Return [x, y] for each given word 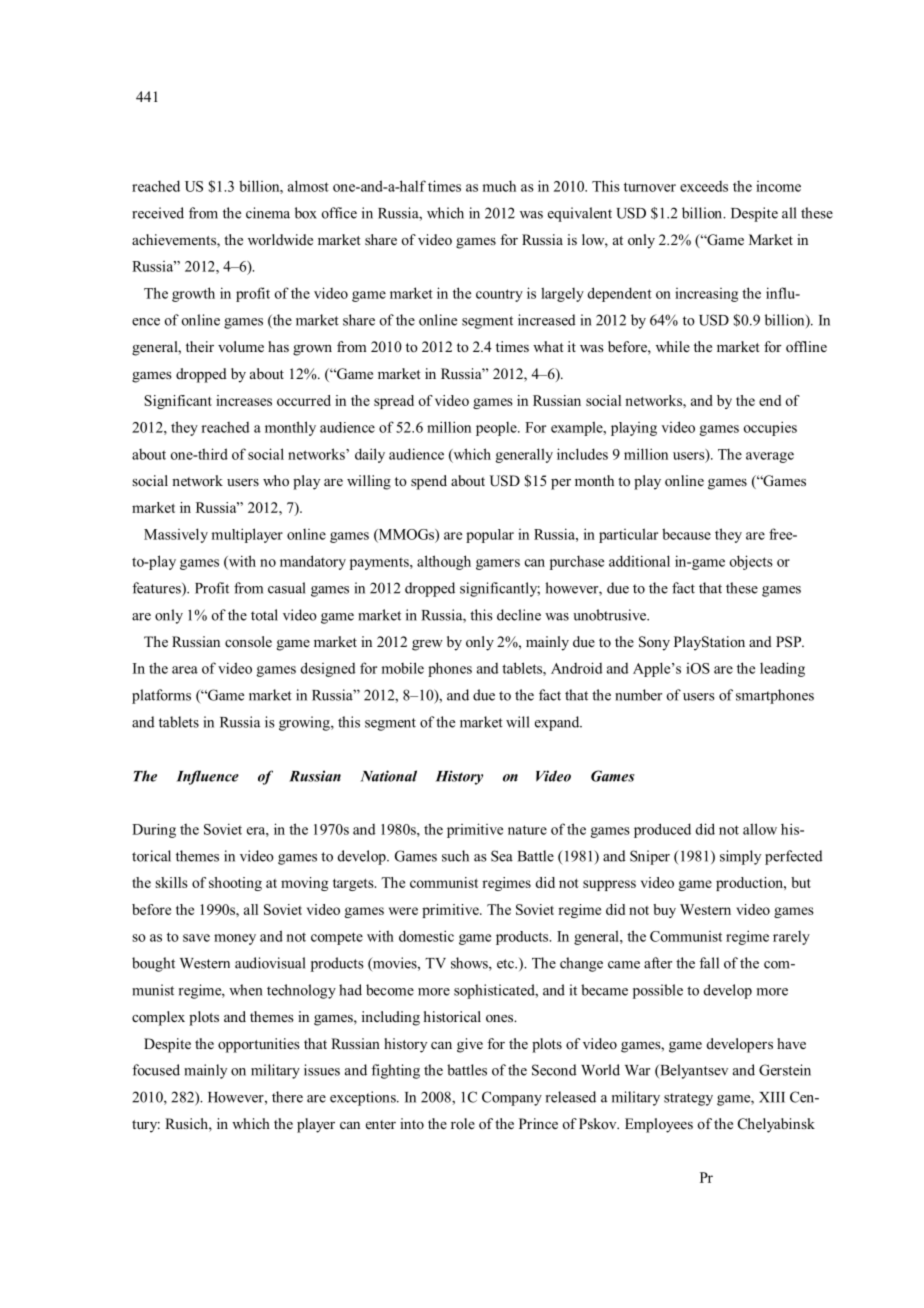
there [287, 1097]
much [499, 186]
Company [512, 1098]
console [248, 641]
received [158, 213]
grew [427, 645]
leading [782, 669]
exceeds [704, 186]
